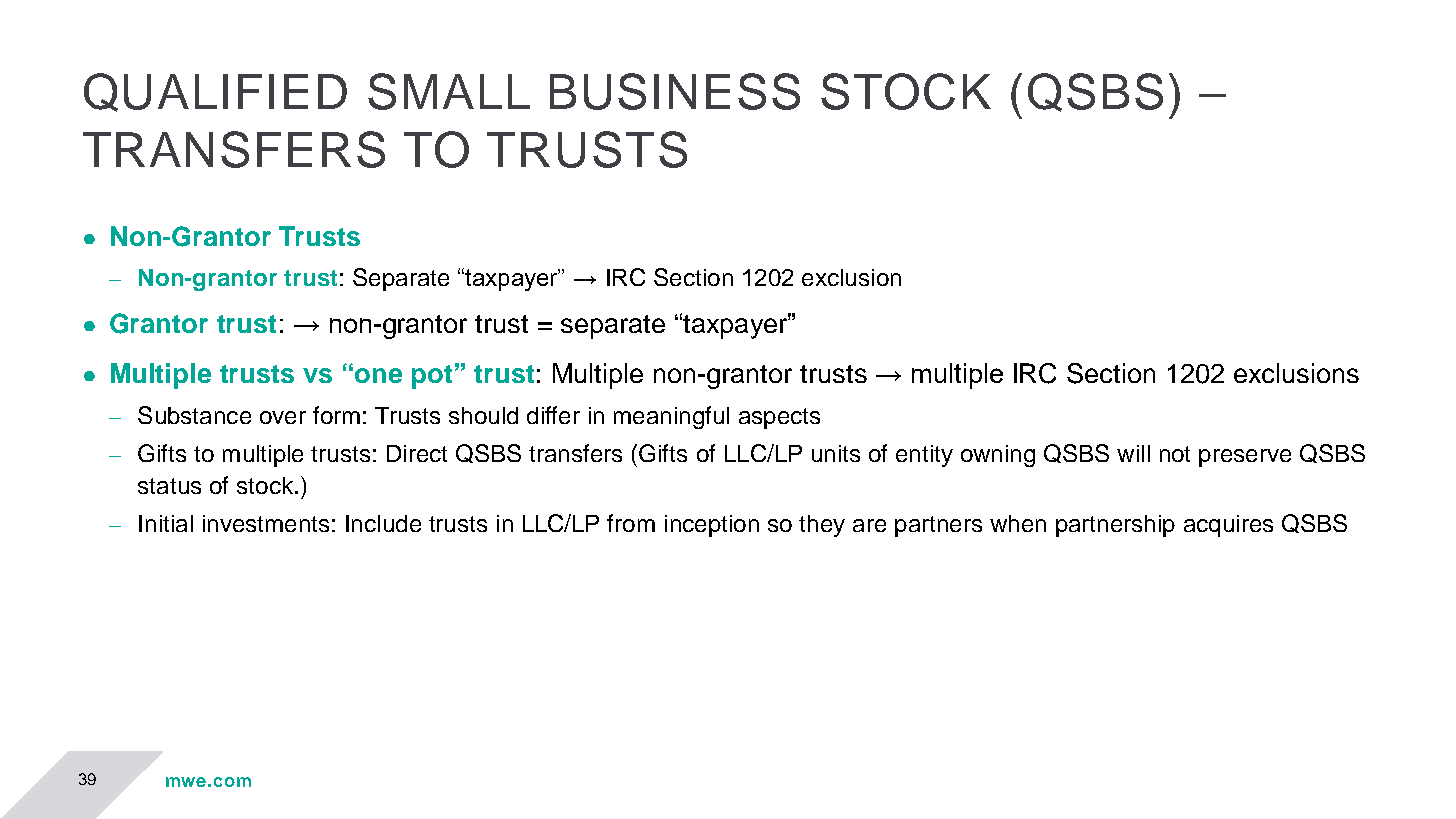  Describe the element at coordinates (483, 415) in the screenshot. I see `should` at that location.
